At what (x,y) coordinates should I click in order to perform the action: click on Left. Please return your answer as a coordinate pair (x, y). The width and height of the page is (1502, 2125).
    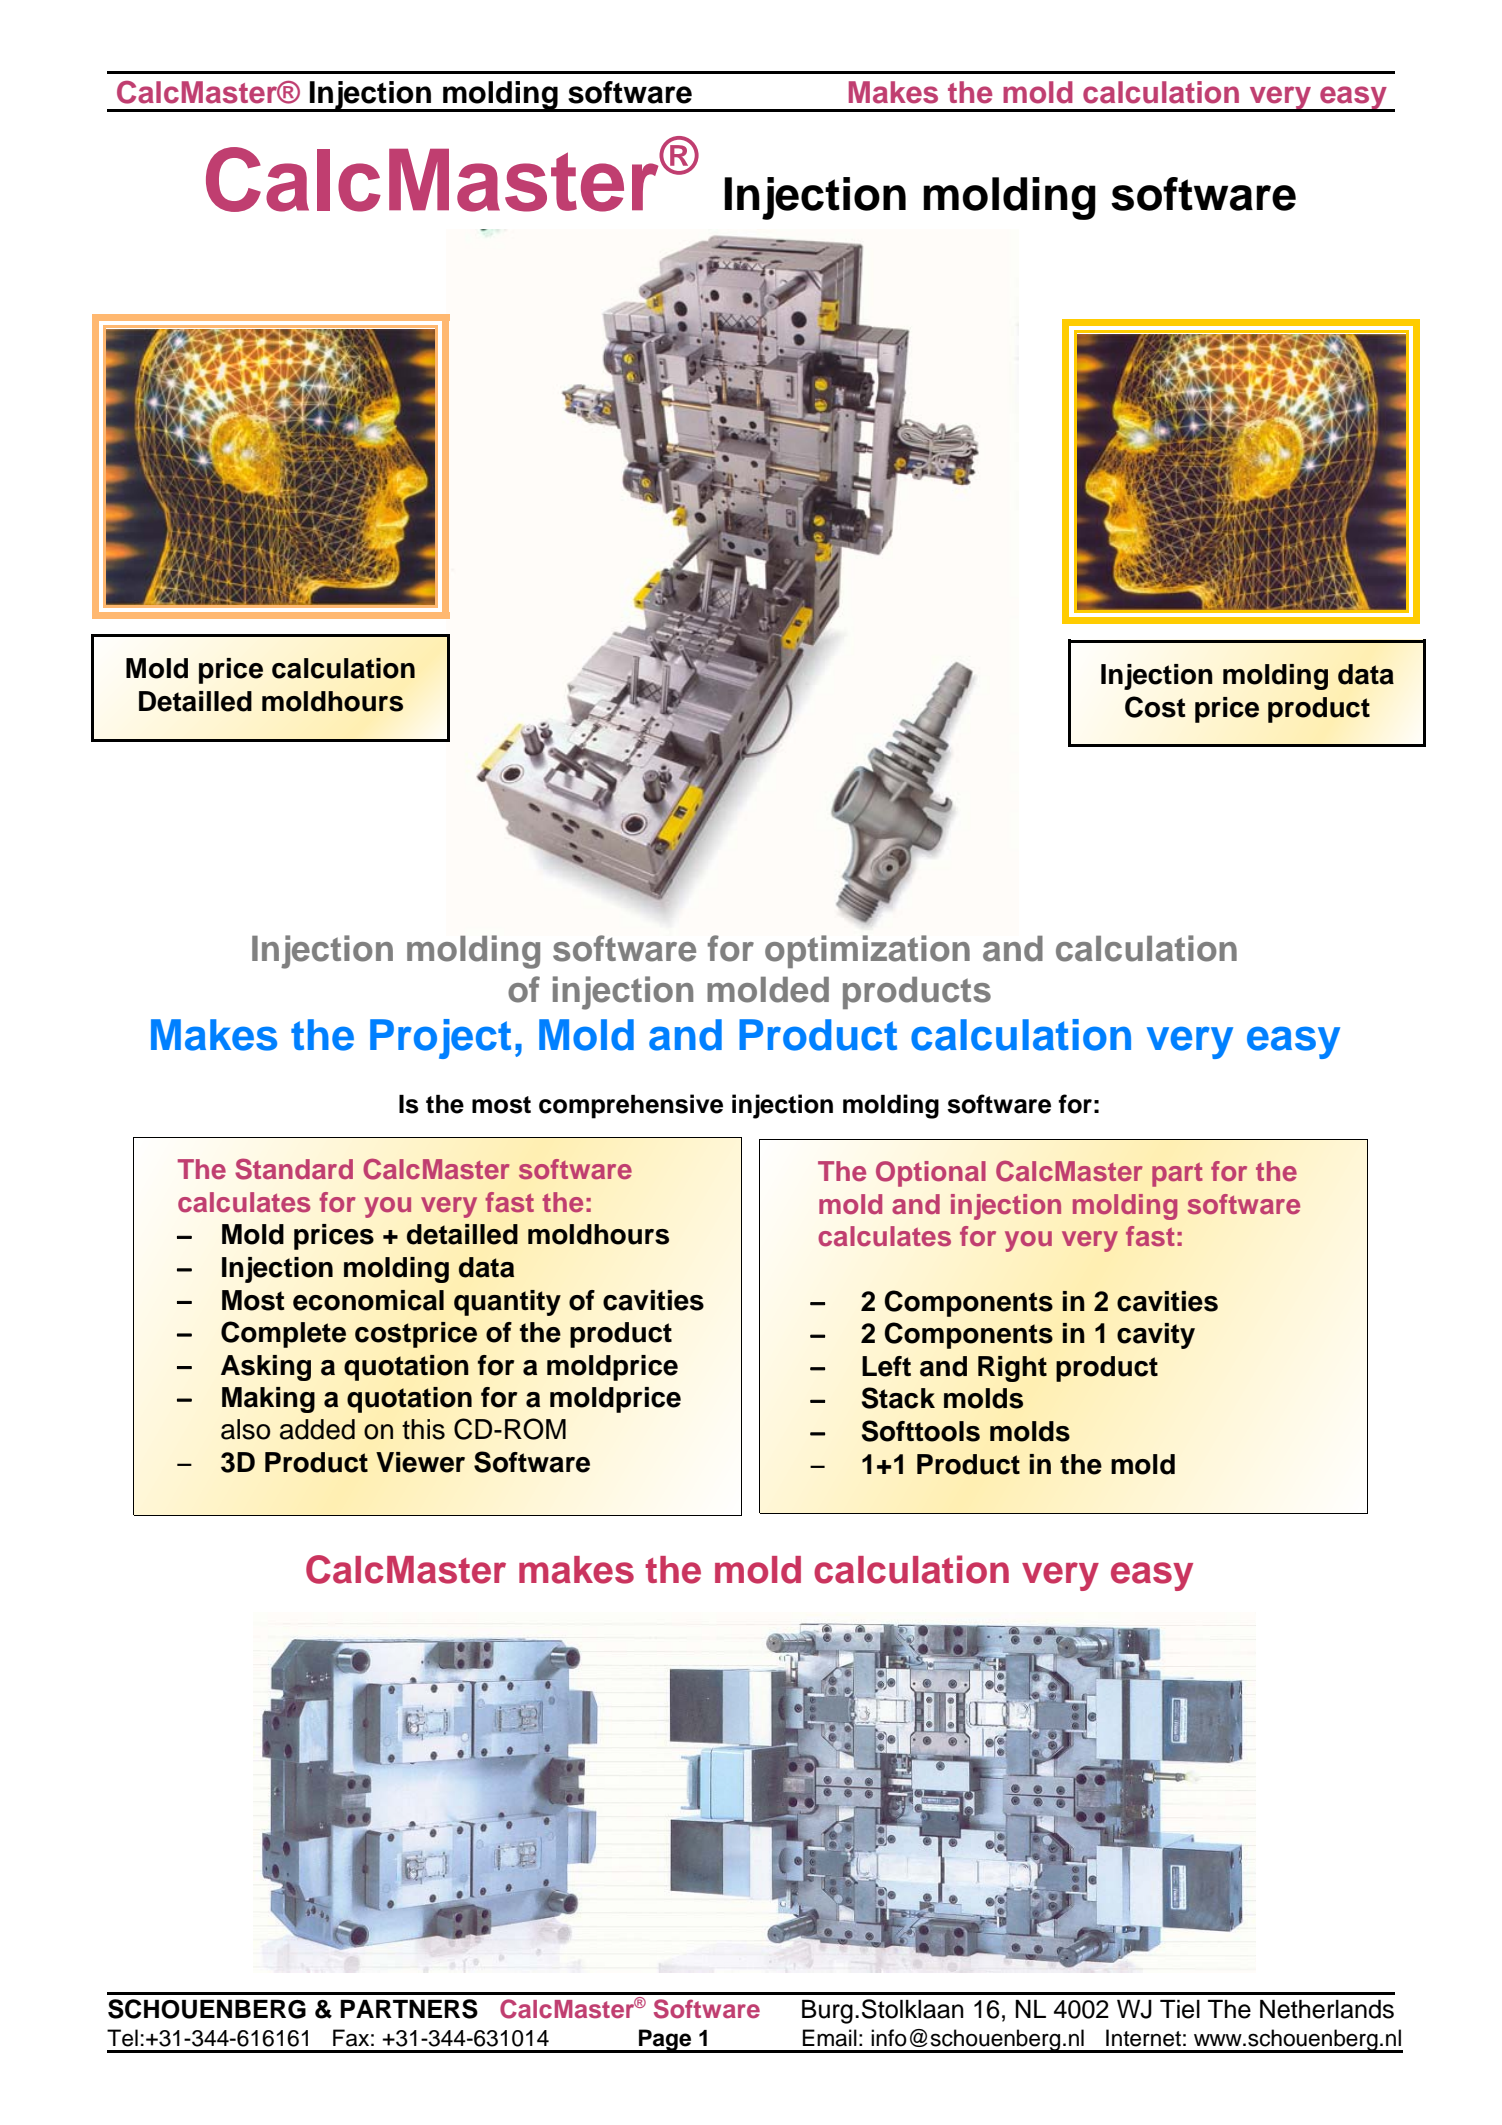
    Looking at the image, I should click on (886, 1366).
